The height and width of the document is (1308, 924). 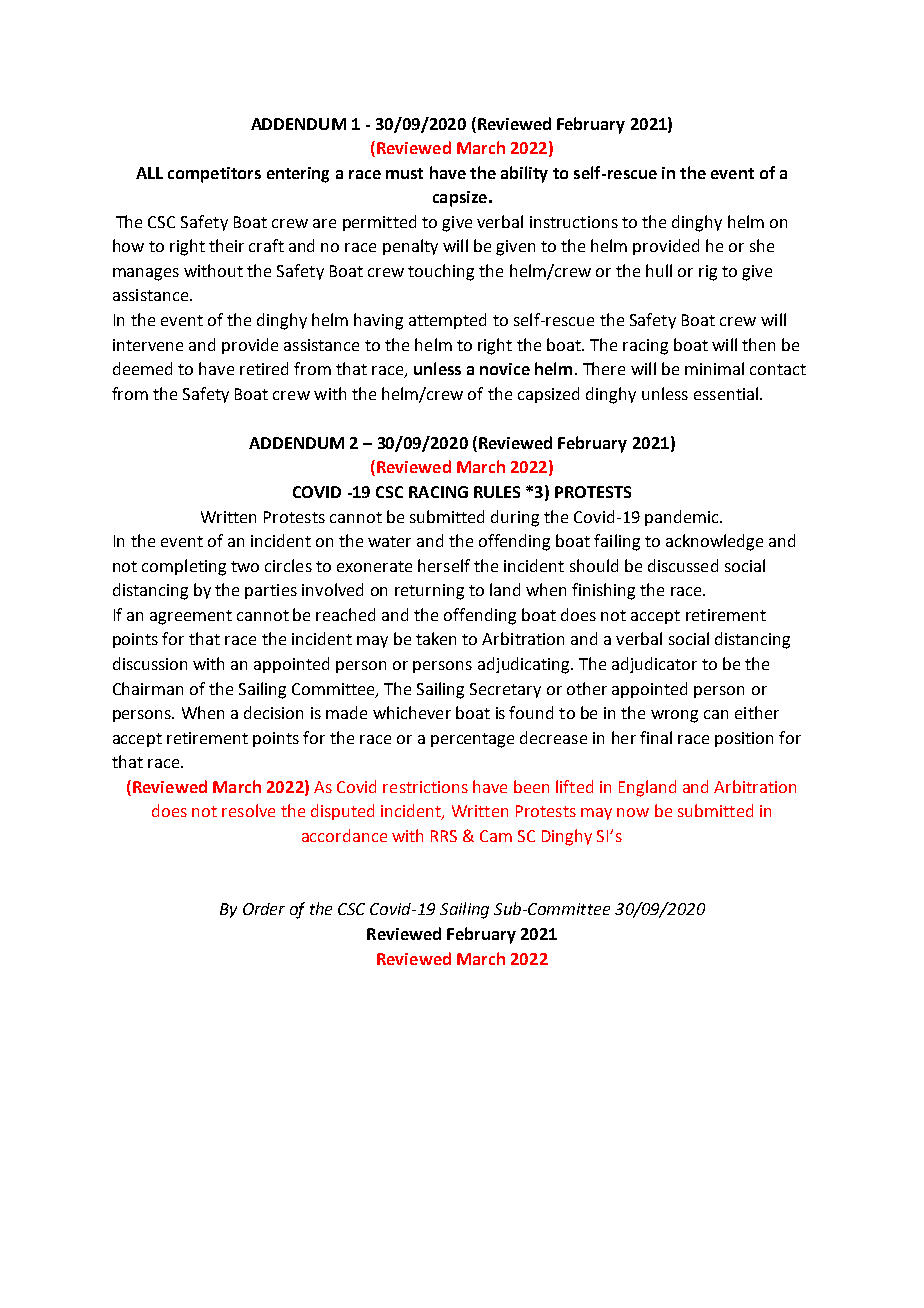 I want to click on discussion, so click(x=150, y=663).
